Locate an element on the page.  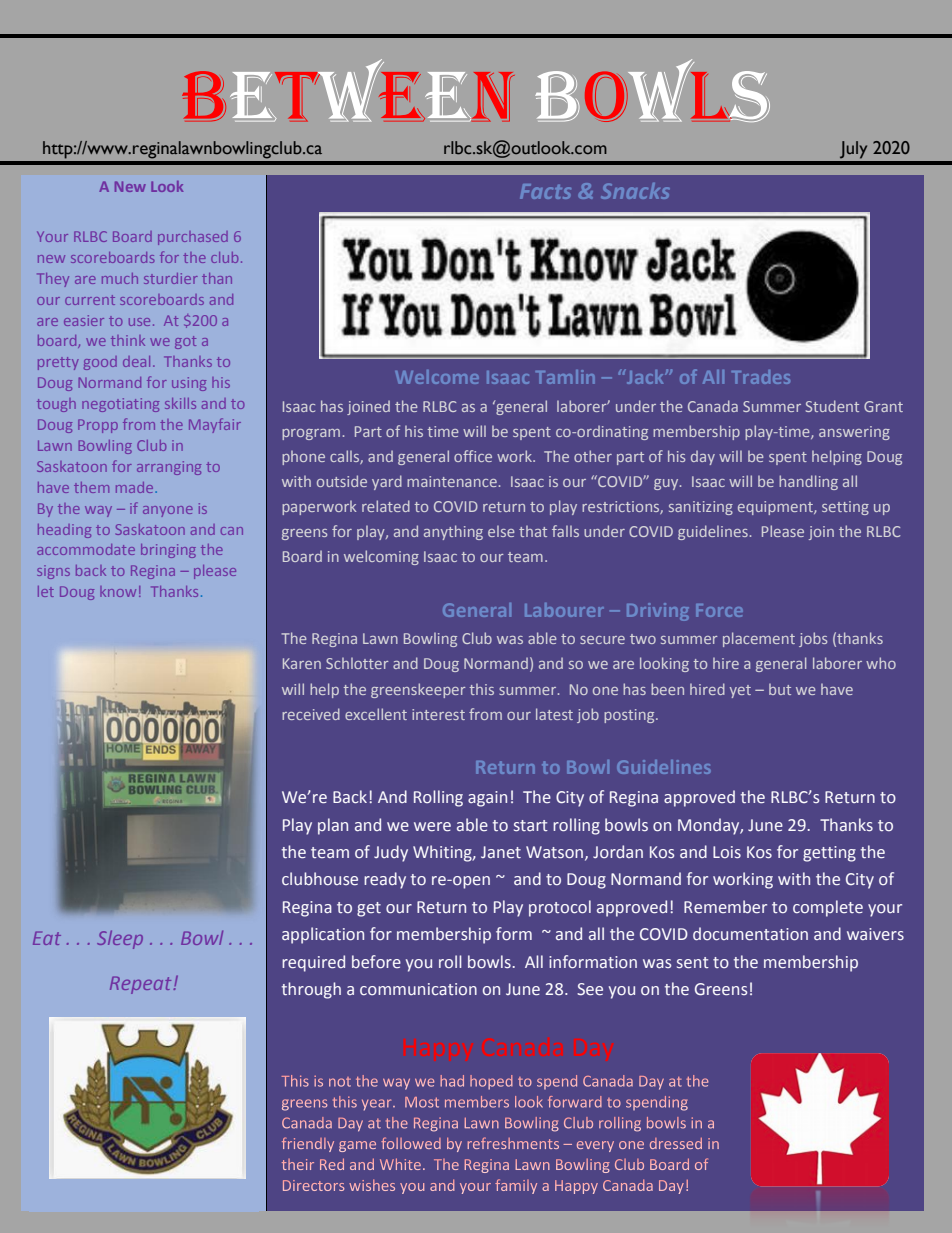
documentation is located at coordinates (750, 934).
